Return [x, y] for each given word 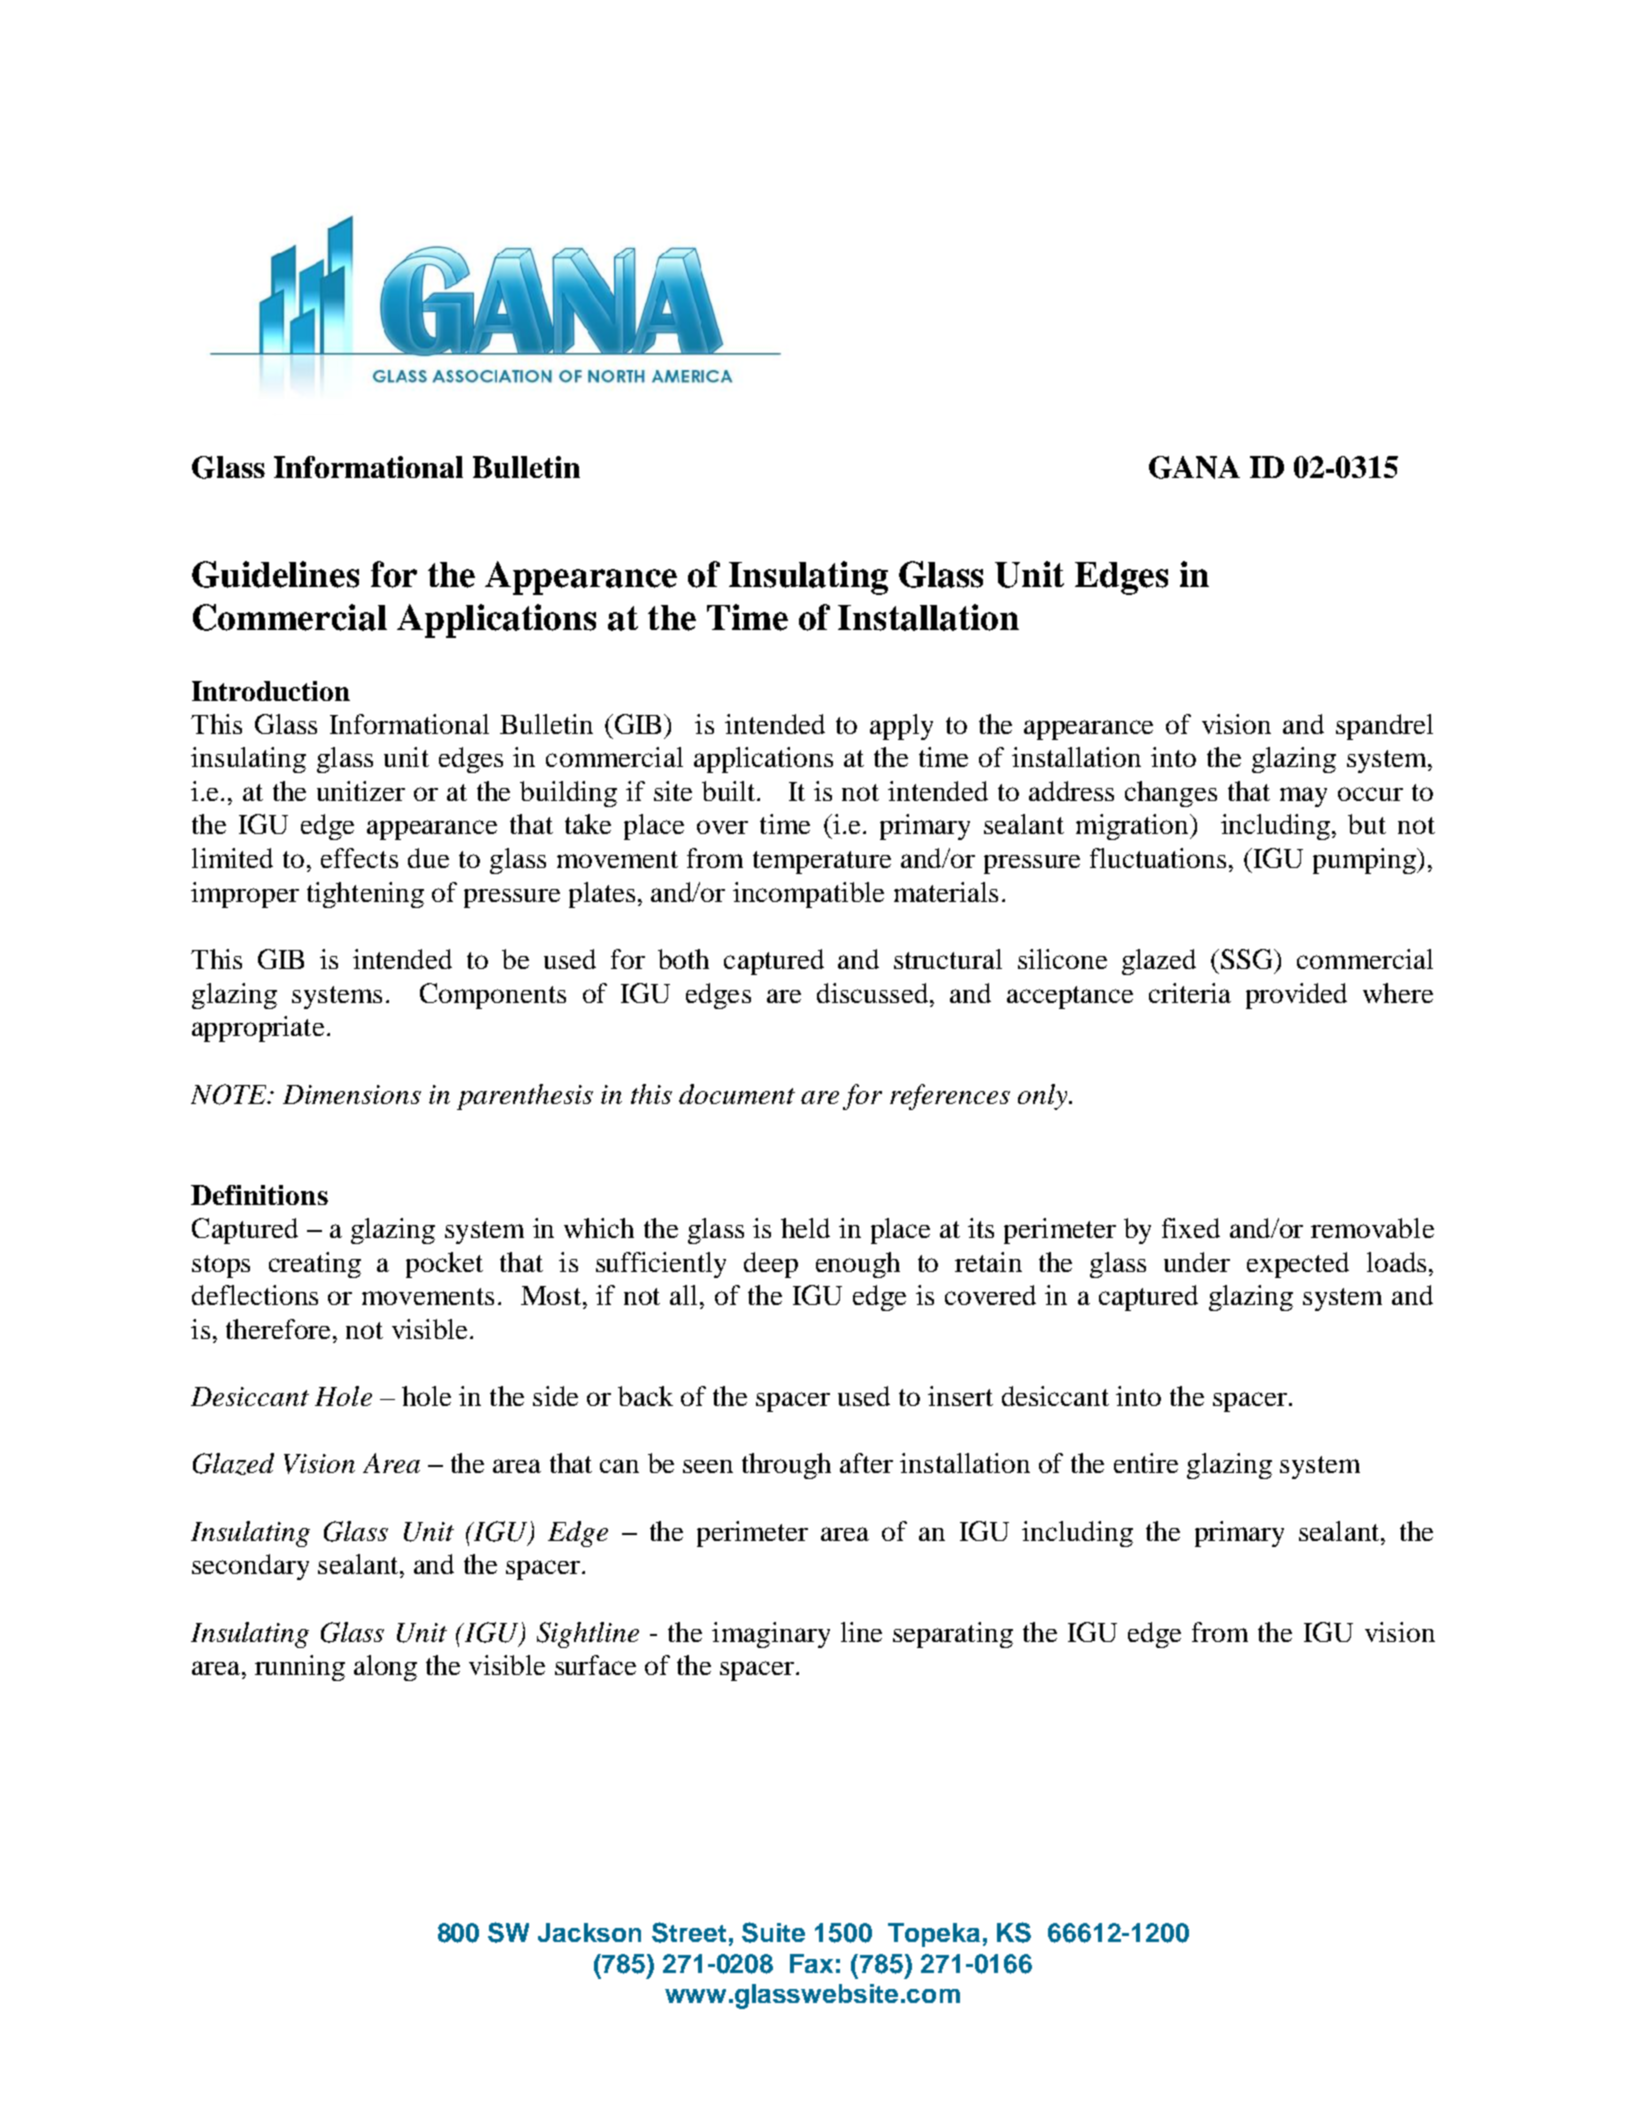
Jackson [589, 1932]
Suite [773, 1932]
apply [901, 727]
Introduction [271, 691]
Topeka [934, 1935]
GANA [1194, 467]
